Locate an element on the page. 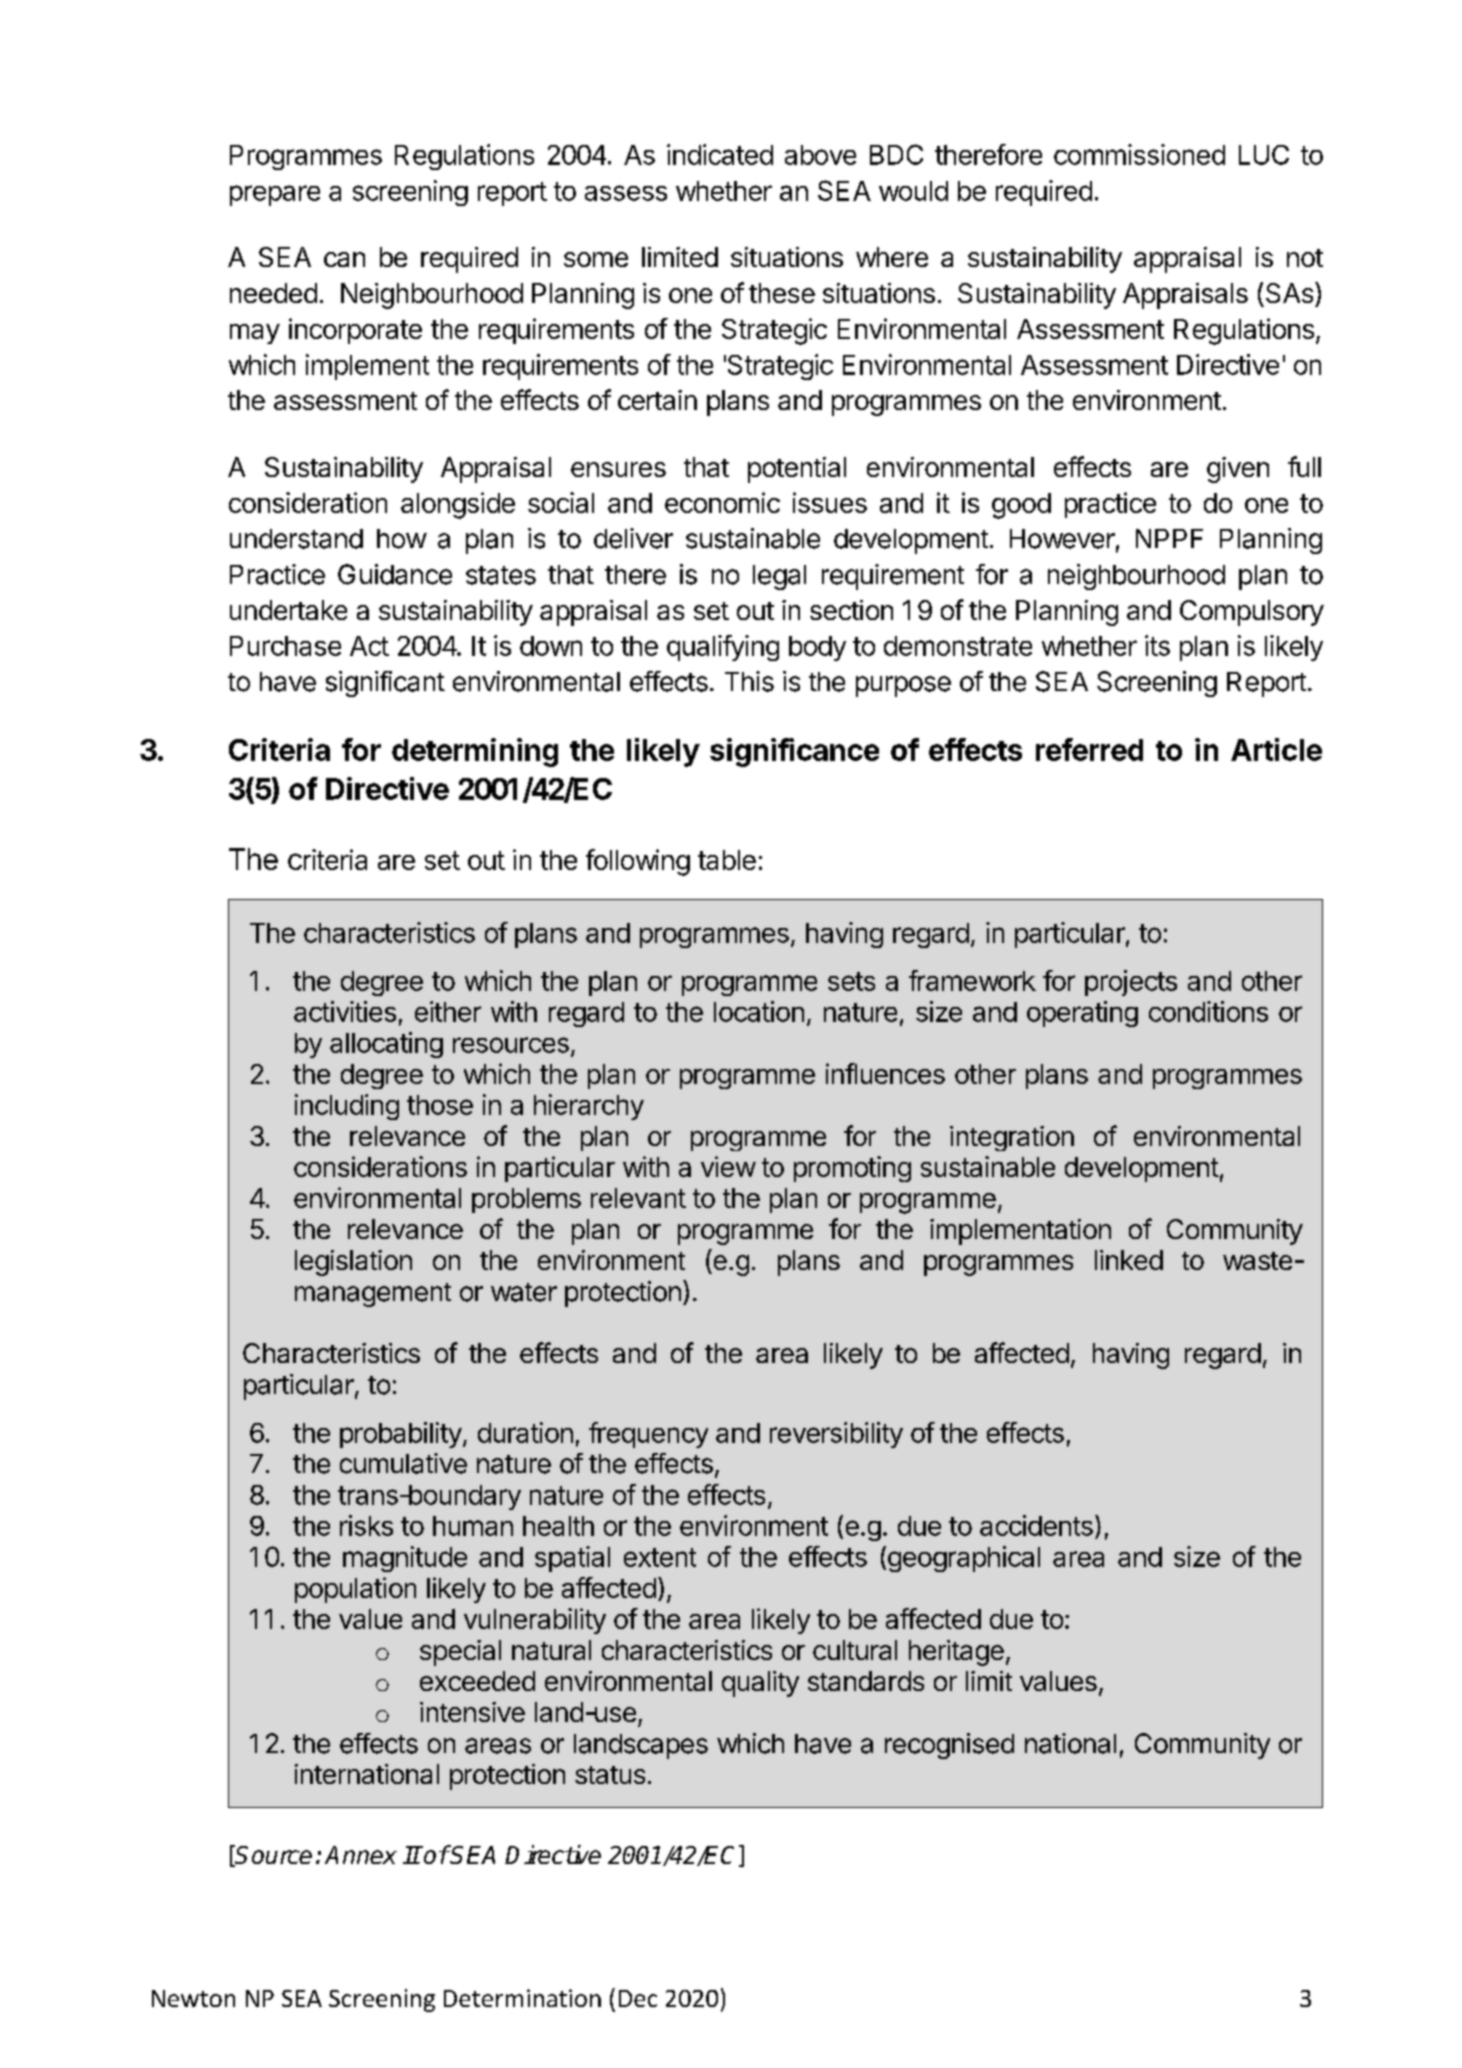  Dec is located at coordinates (638, 1998).
